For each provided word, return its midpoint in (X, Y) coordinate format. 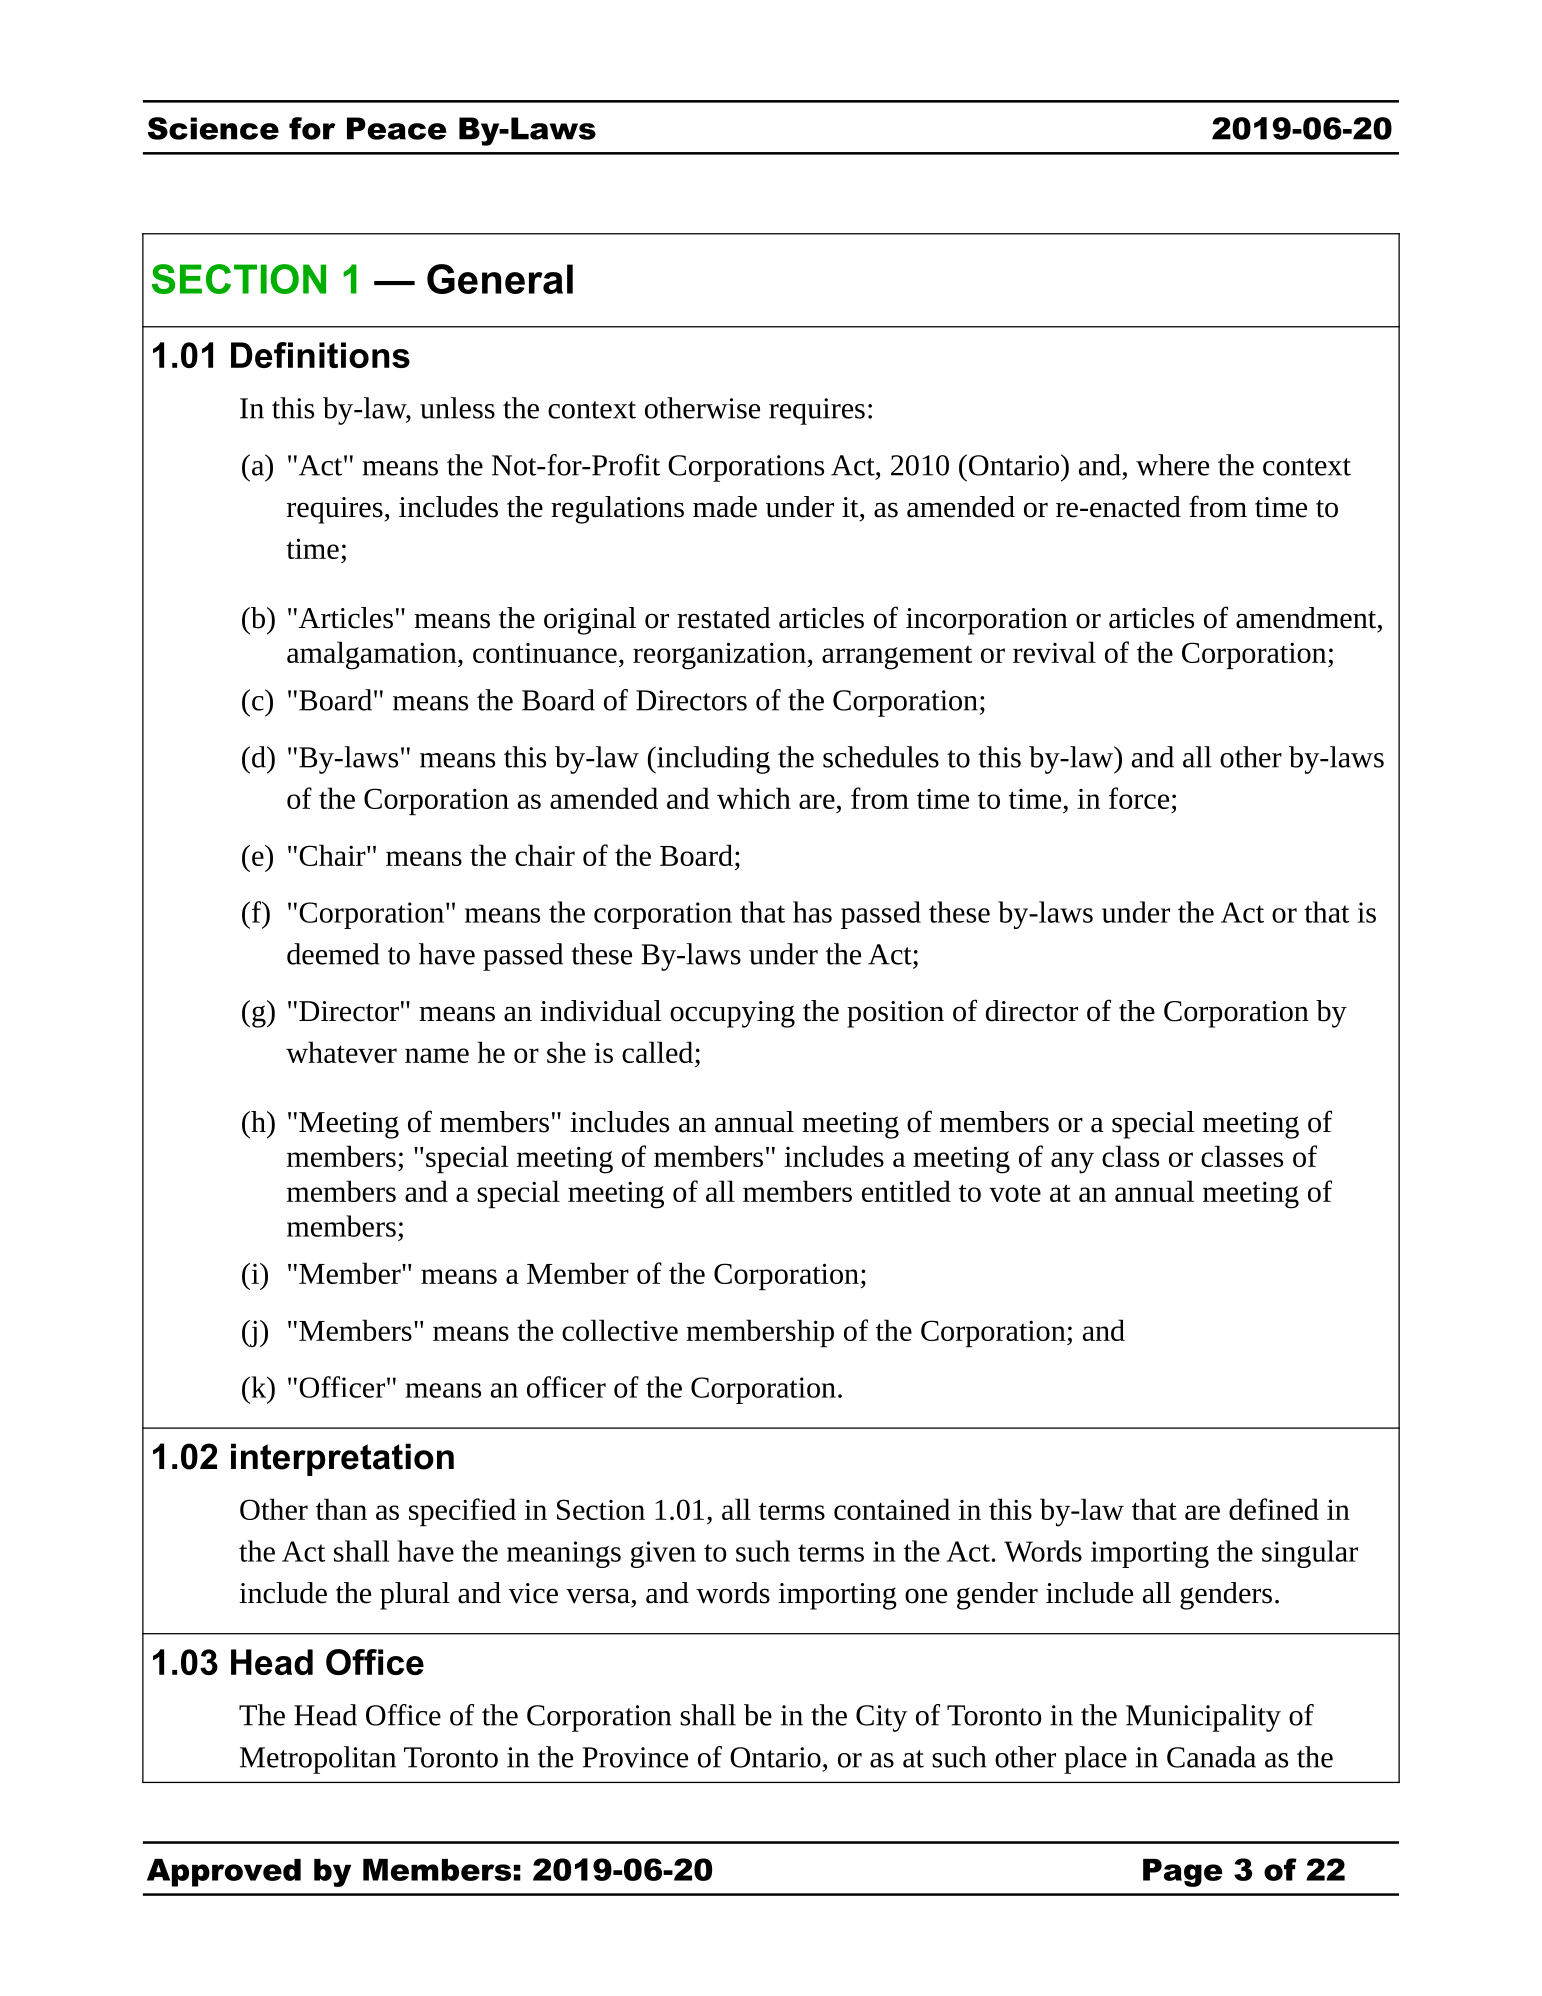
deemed (333, 954)
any (1072, 1163)
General (500, 279)
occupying (732, 1014)
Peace (397, 128)
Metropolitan (318, 1760)
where (1172, 465)
